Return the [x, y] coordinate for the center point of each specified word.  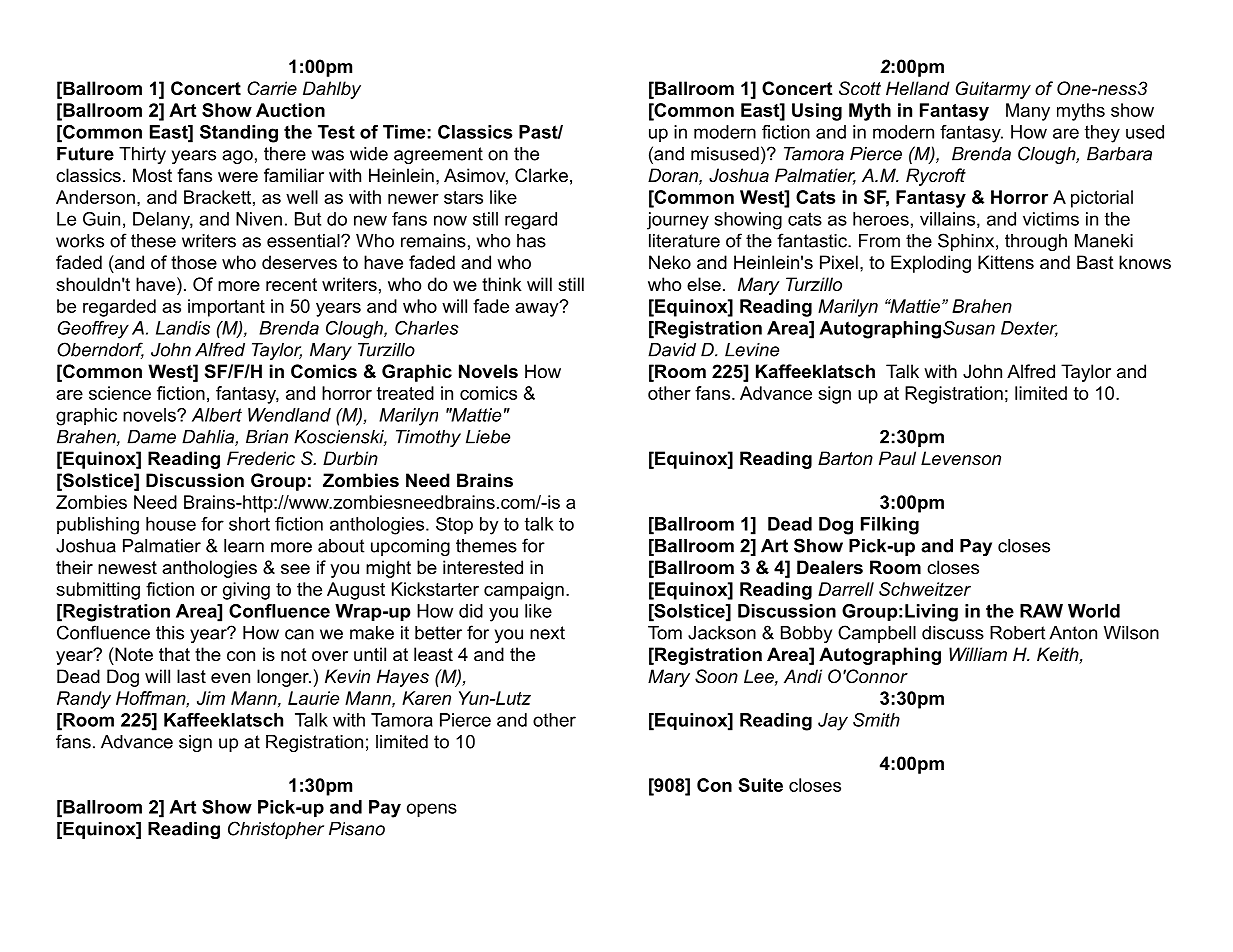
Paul [897, 458]
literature [684, 241]
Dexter [1029, 329]
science [120, 393]
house [171, 524]
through [1036, 242]
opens [432, 810]
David [672, 350]
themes [486, 546]
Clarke [541, 175]
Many [1028, 112]
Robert [1017, 633]
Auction [290, 110]
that [174, 654]
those [194, 262]
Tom [665, 633]
